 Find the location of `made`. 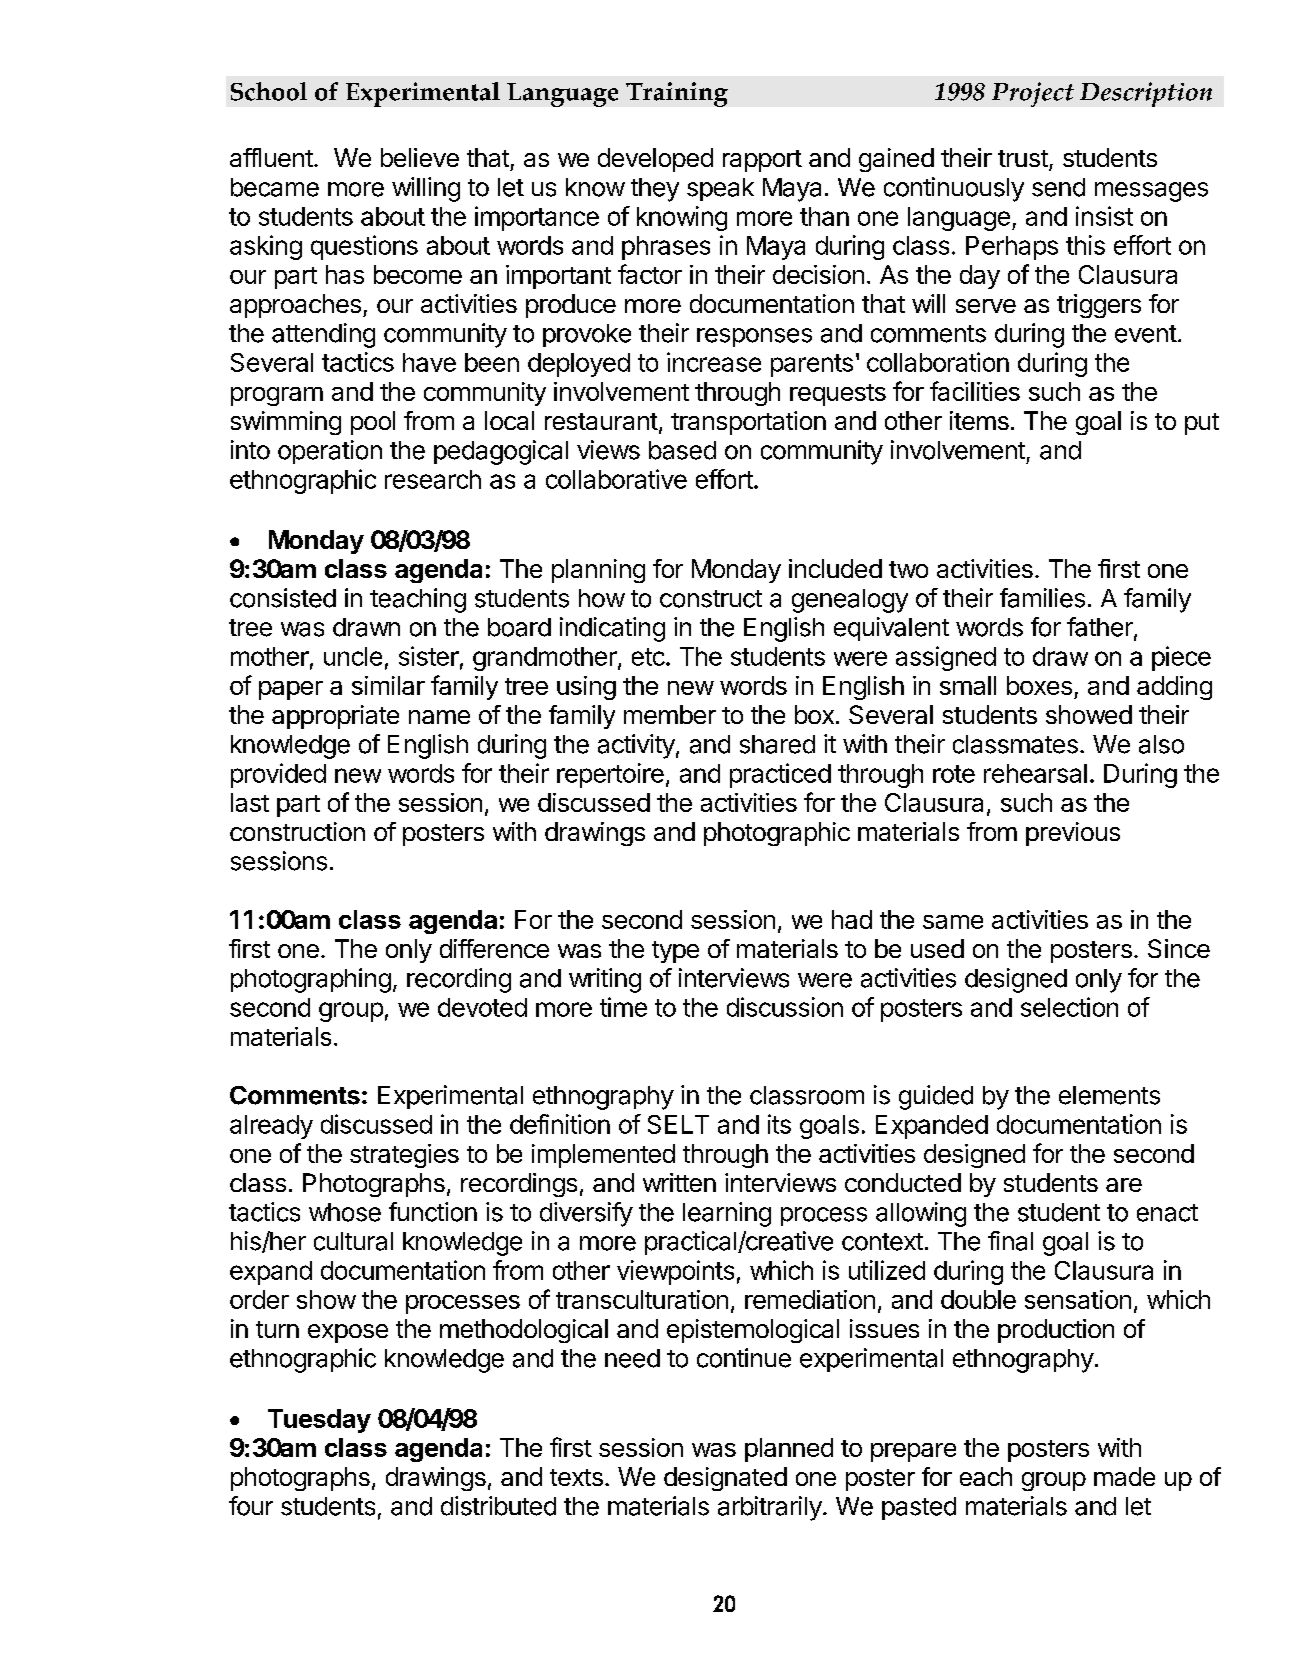

made is located at coordinates (1124, 1476).
